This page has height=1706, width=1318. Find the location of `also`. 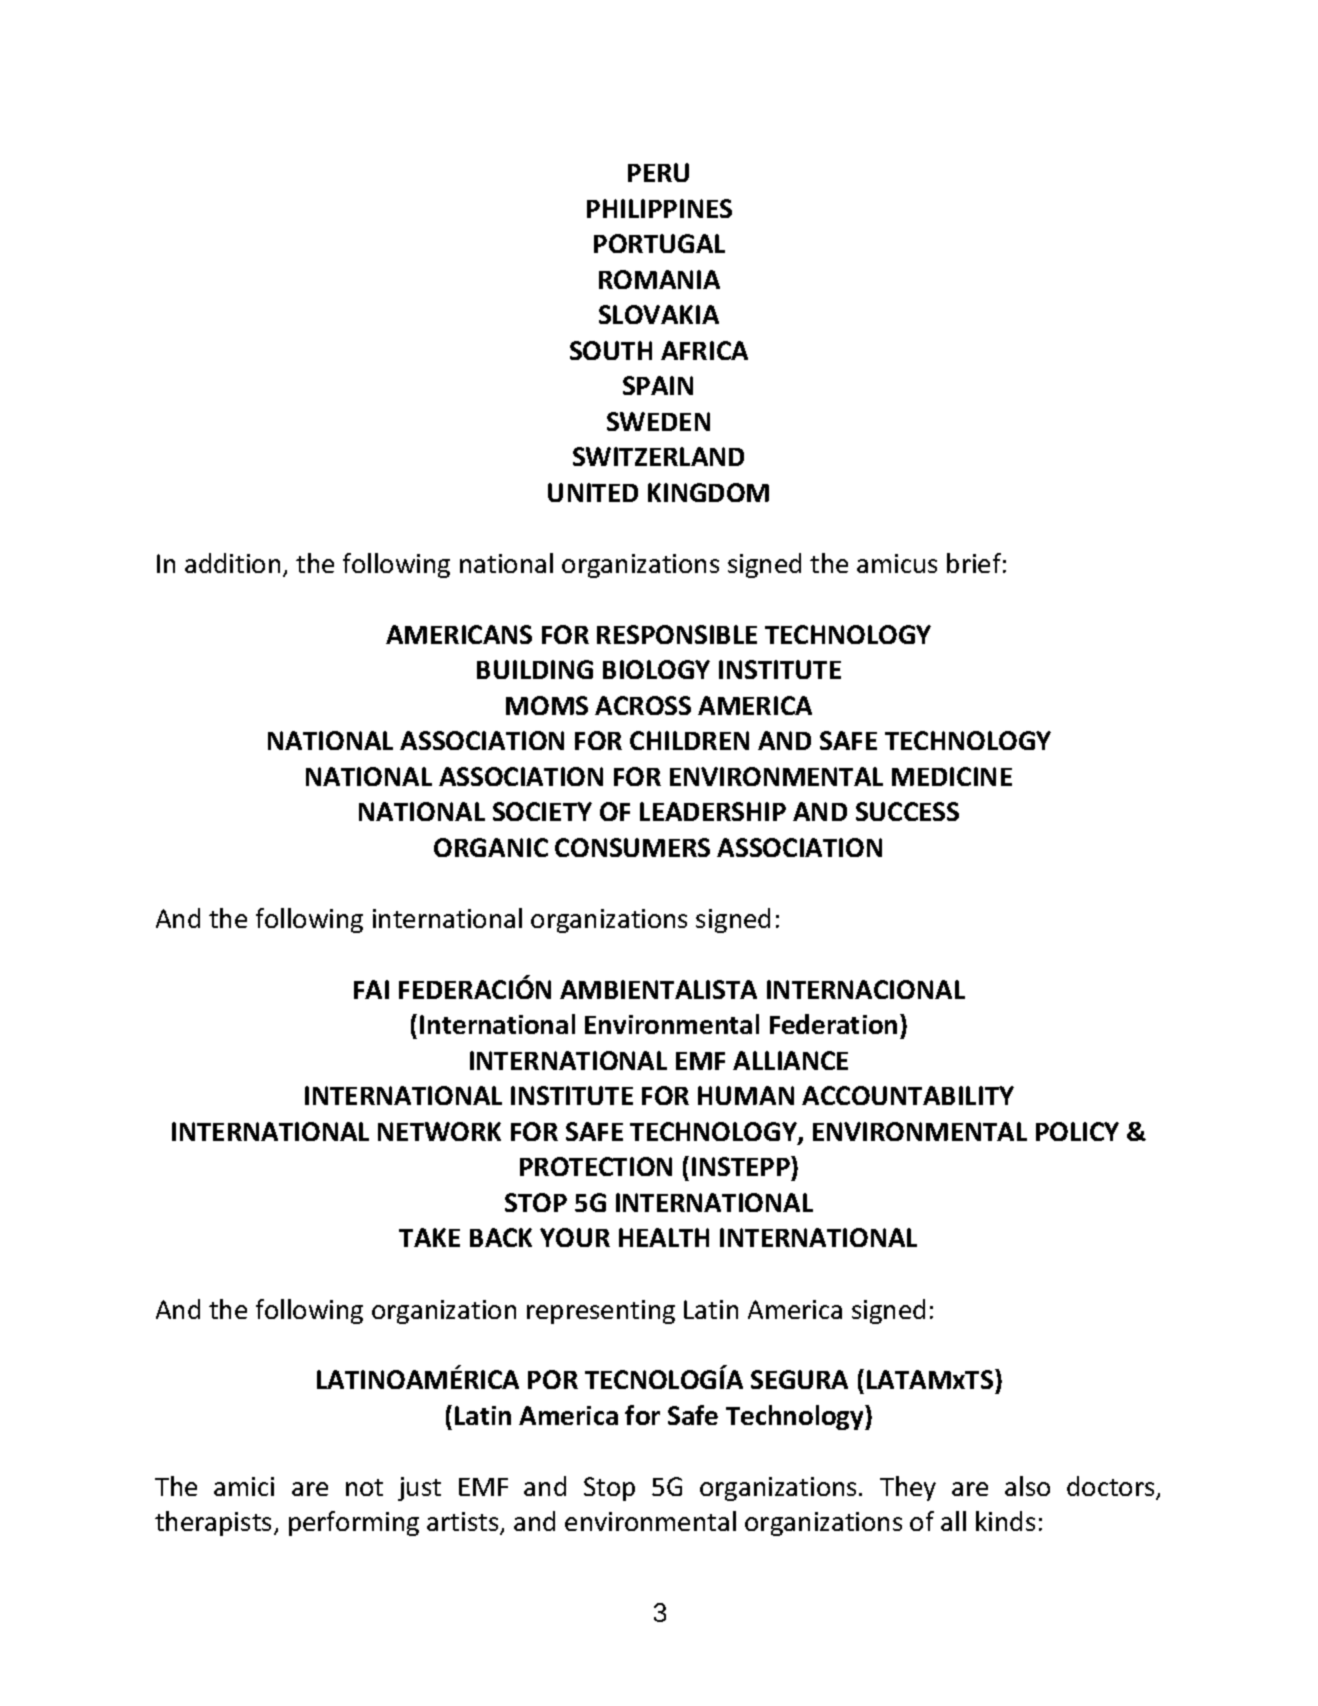

also is located at coordinates (1027, 1486).
